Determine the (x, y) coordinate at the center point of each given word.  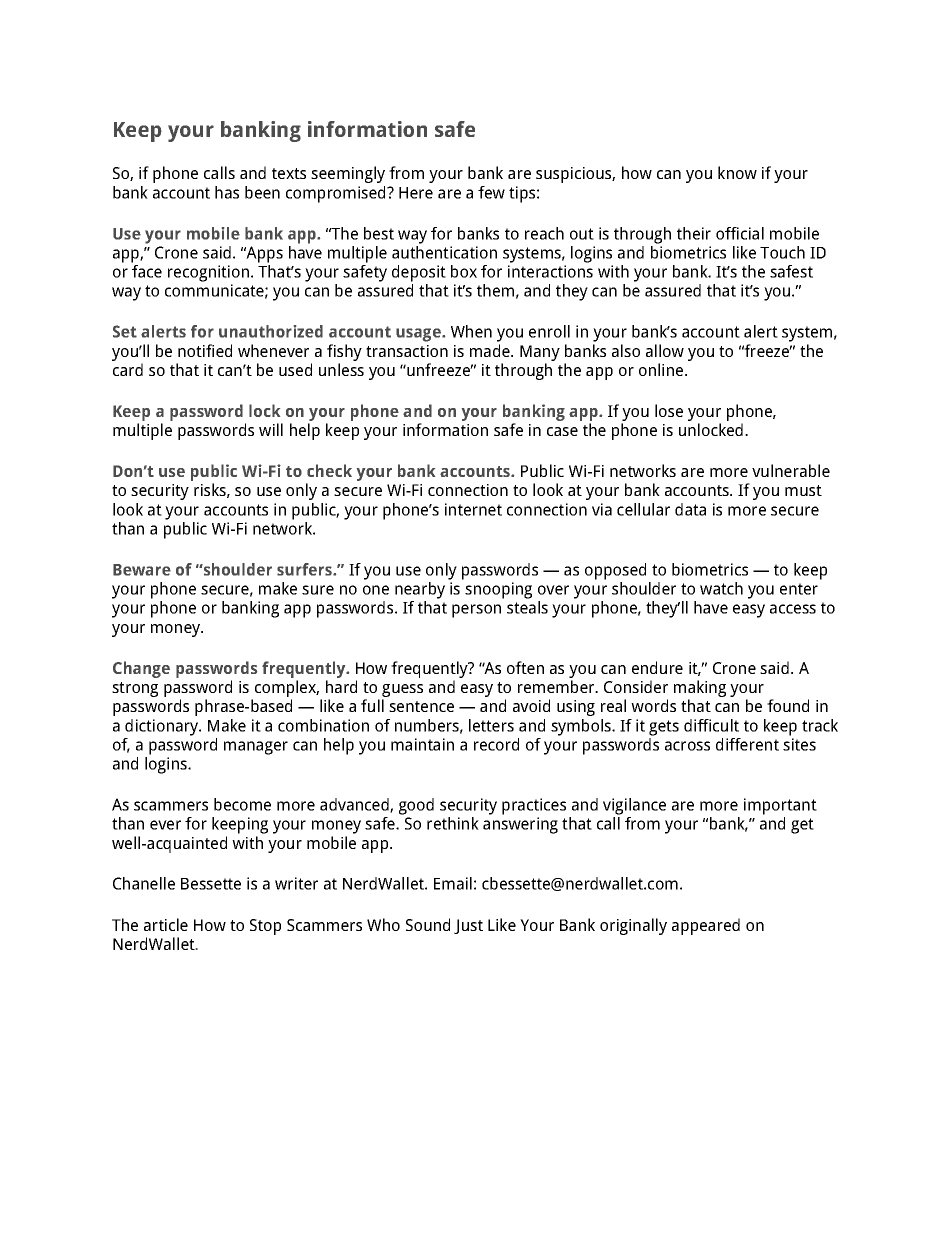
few (491, 192)
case (562, 431)
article (166, 924)
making (700, 690)
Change (141, 669)
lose (669, 410)
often (525, 667)
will (271, 429)
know (737, 172)
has (227, 192)
